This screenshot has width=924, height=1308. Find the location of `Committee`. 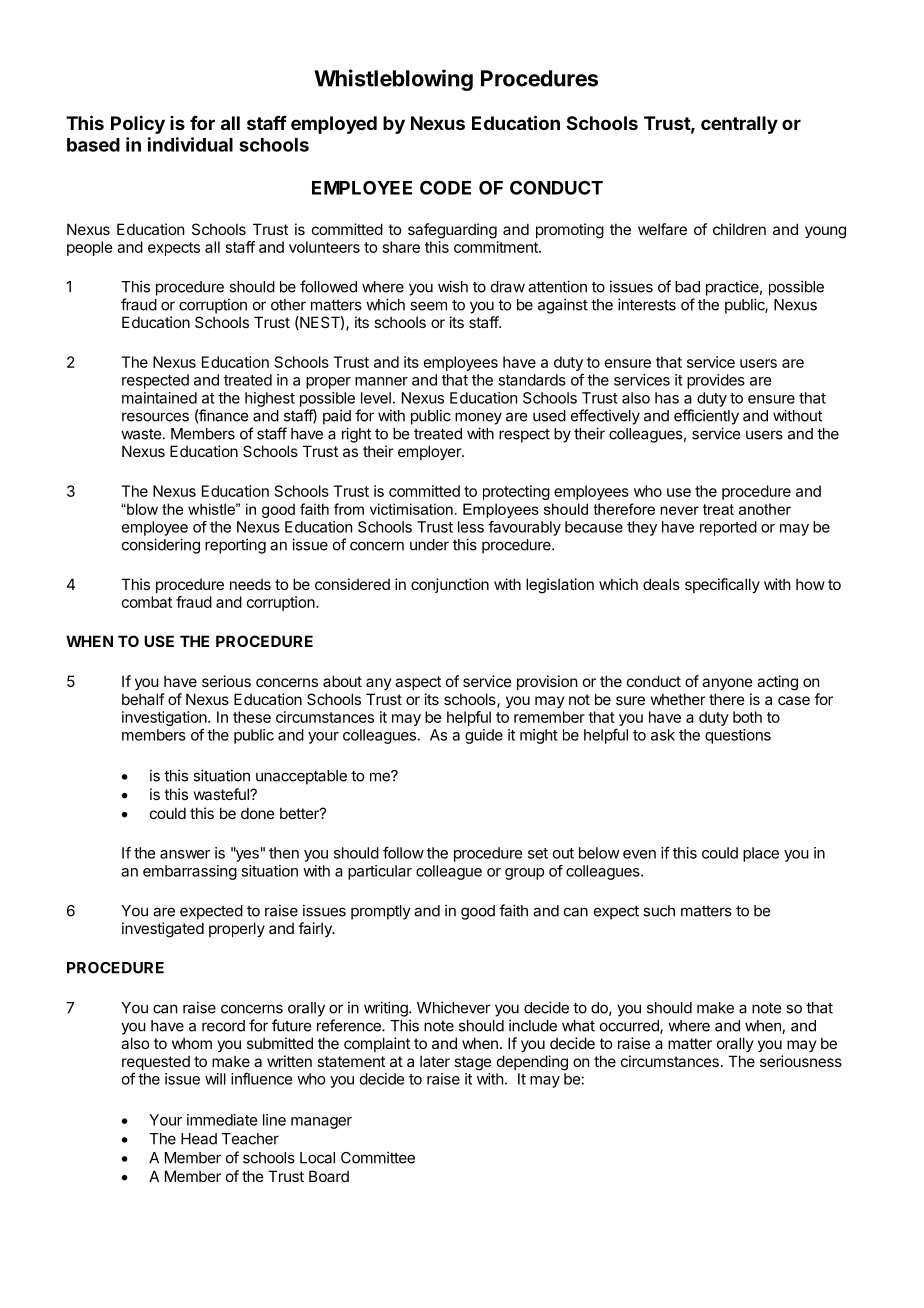

Committee is located at coordinates (378, 1157).
